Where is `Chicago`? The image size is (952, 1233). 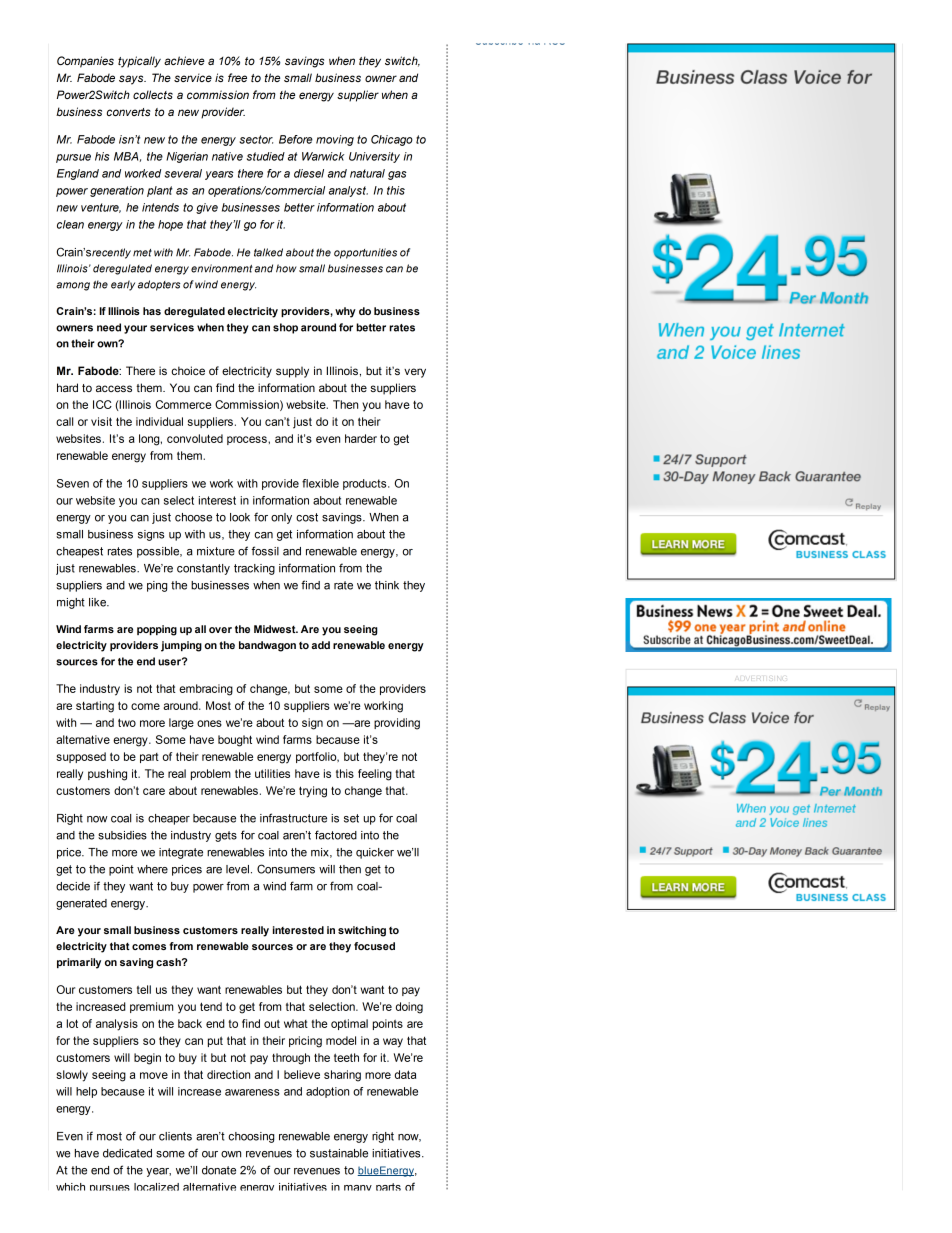
Chicago is located at coordinates (392, 140).
